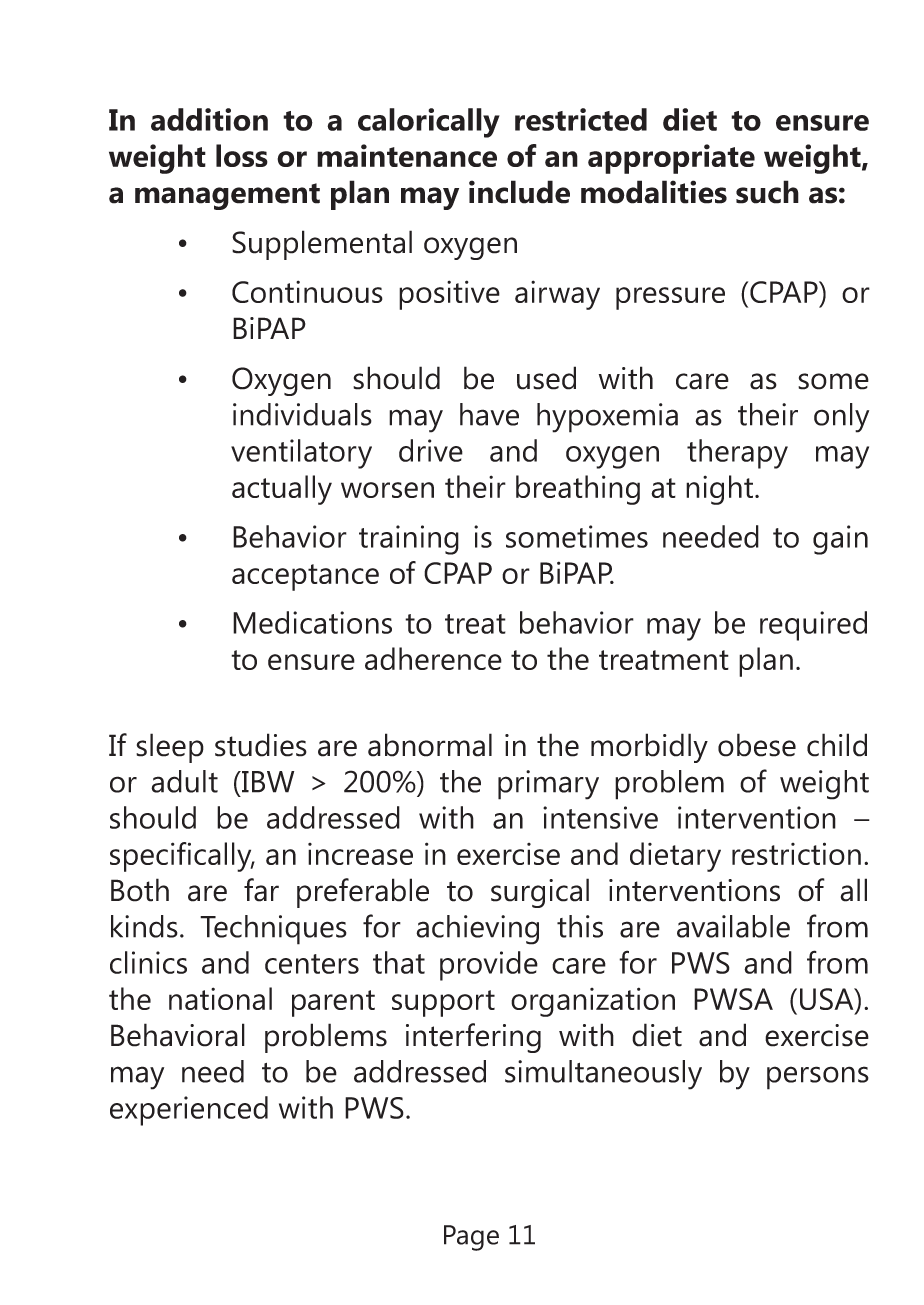  What do you see at coordinates (519, 192) in the page?
I see `include` at bounding box center [519, 192].
